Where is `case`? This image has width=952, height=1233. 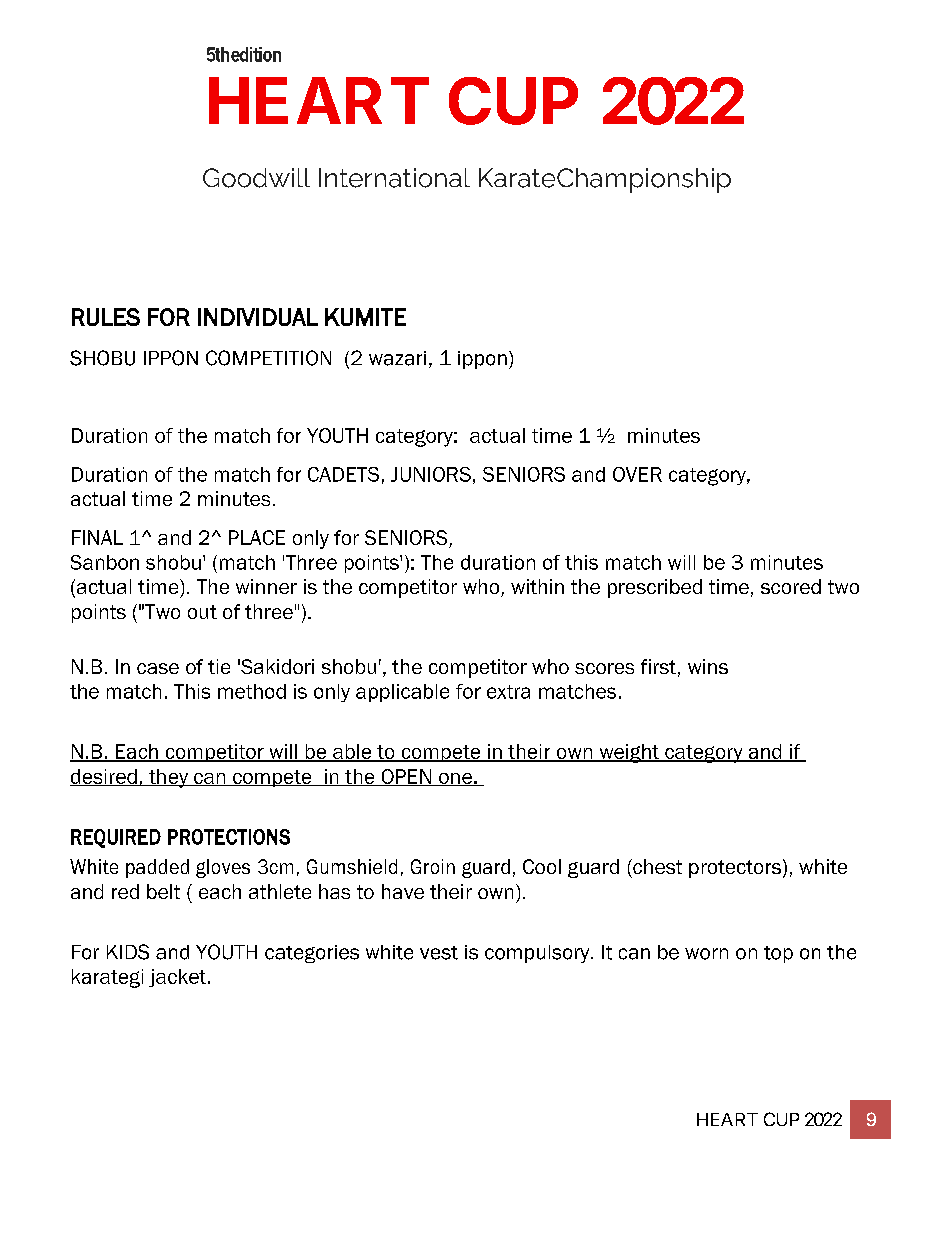 case is located at coordinates (158, 668).
